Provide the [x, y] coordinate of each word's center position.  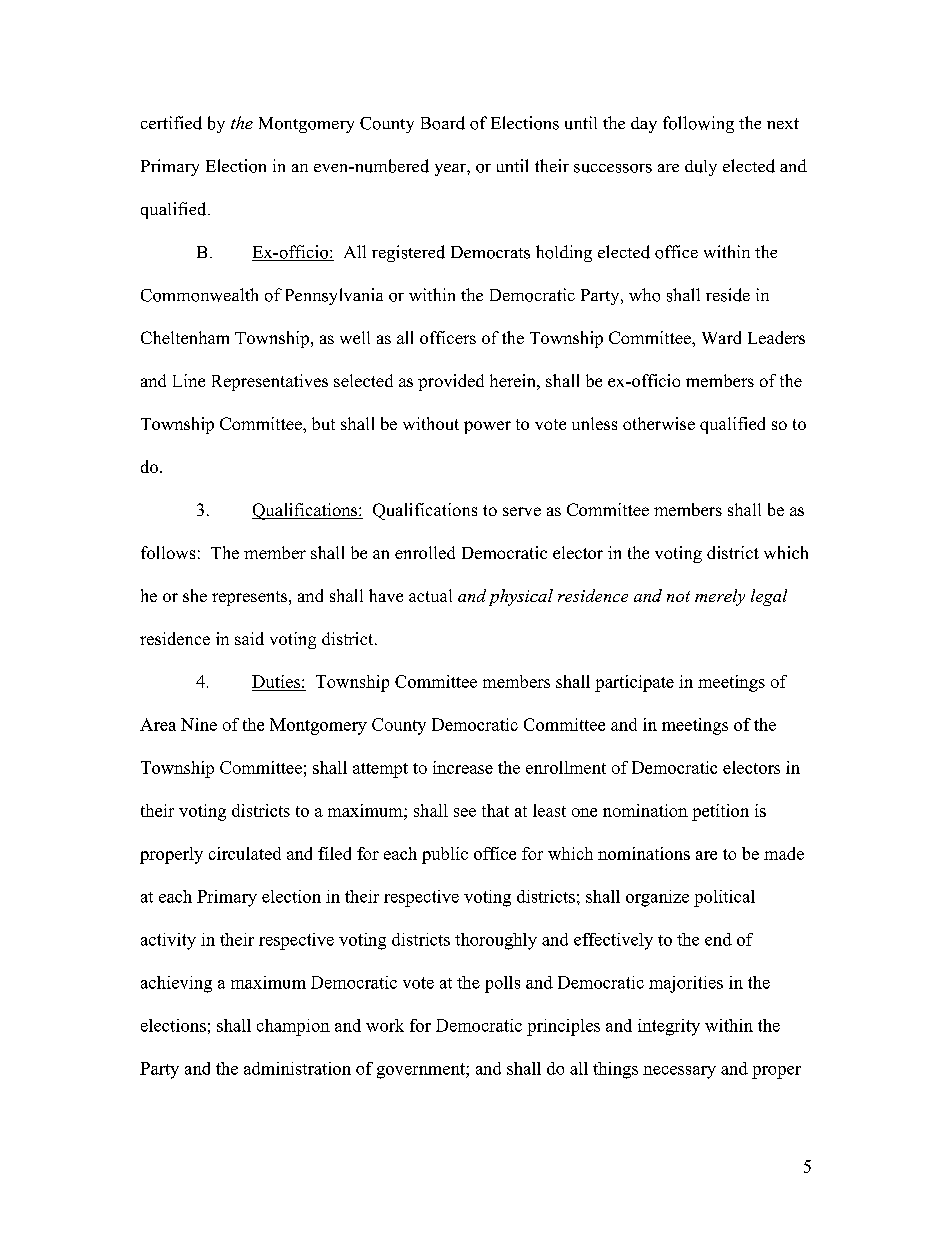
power [487, 427]
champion [293, 1027]
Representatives [270, 382]
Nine [199, 724]
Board [443, 123]
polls [502, 984]
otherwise [659, 423]
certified [171, 123]
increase [463, 767]
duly [701, 168]
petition [720, 812]
